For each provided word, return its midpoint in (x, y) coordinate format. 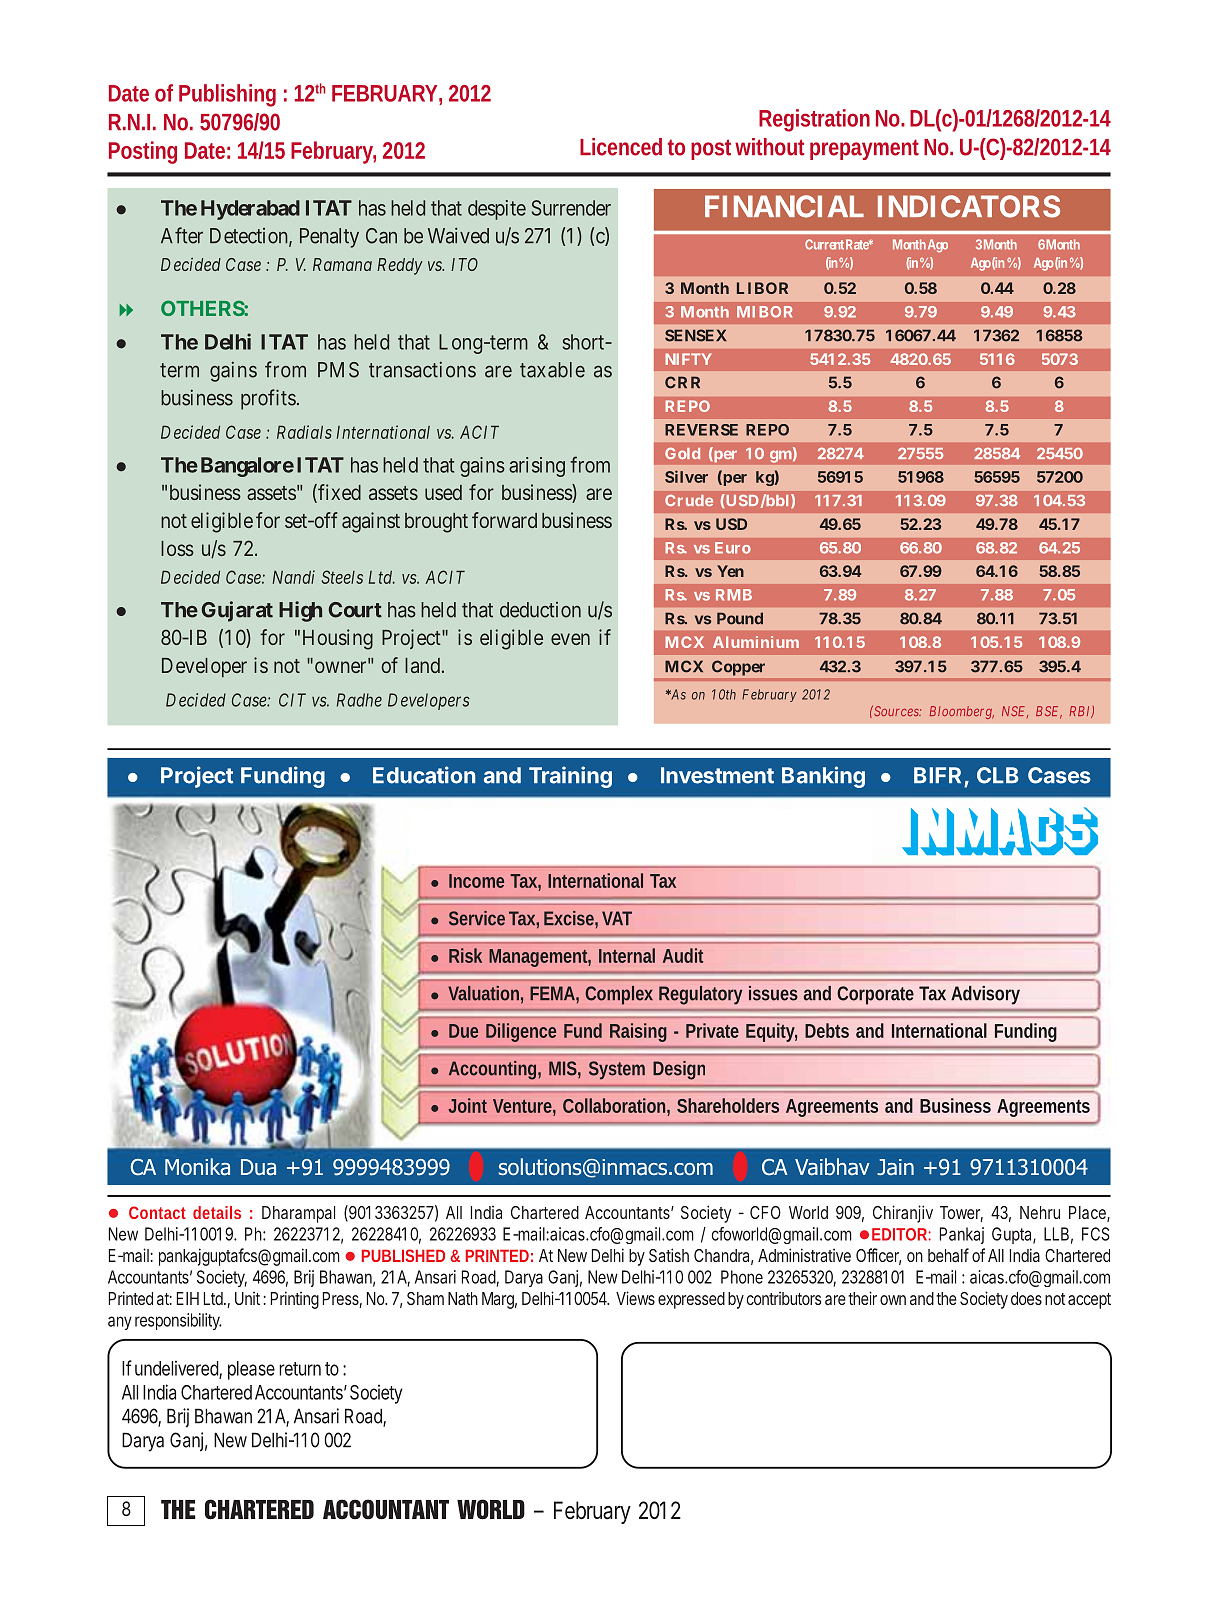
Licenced (621, 147)
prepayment (864, 149)
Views (635, 1298)
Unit (247, 1298)
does (1026, 1298)
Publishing (227, 95)
